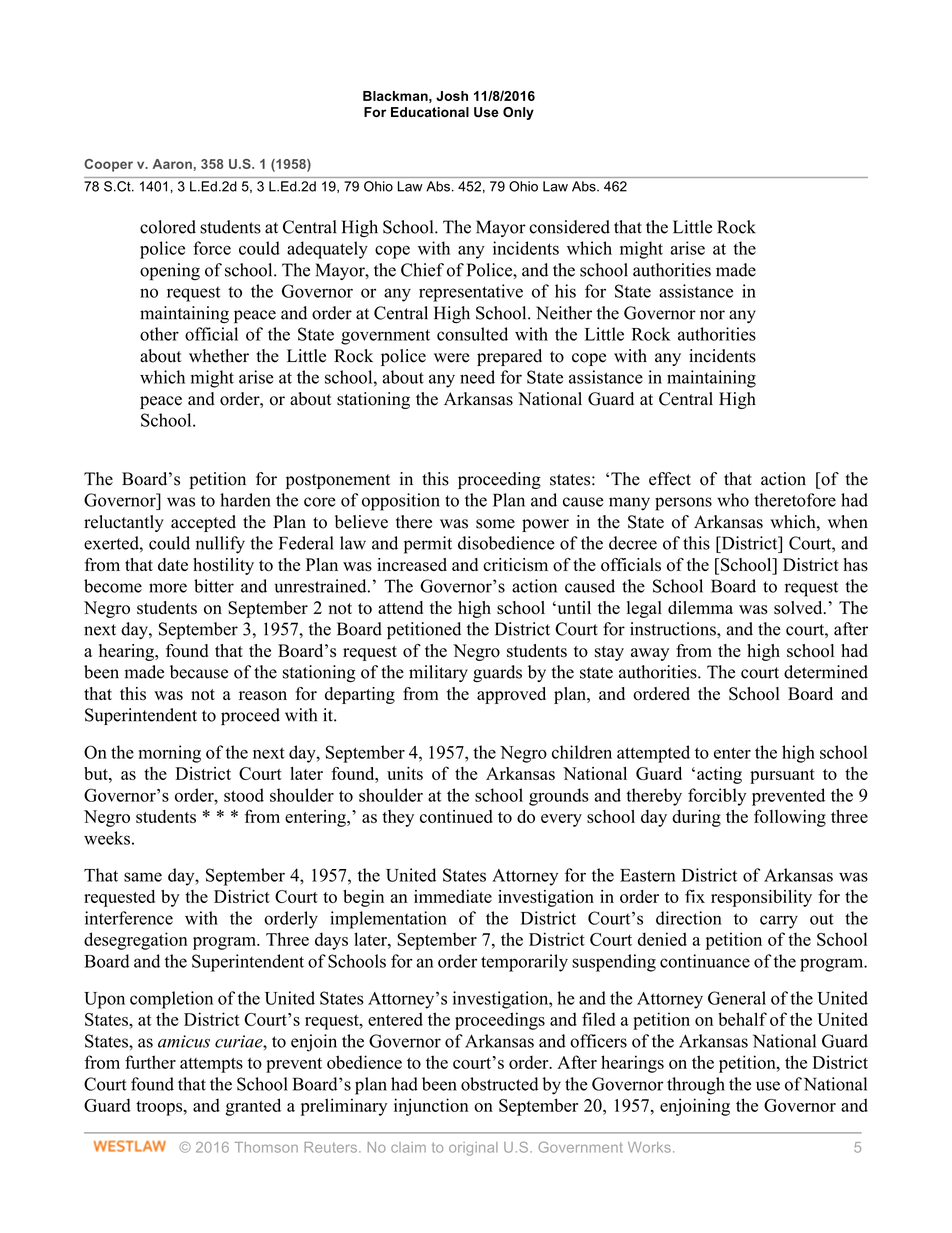 The image size is (952, 1233). What do you see at coordinates (422, 270) in the document?
I see `Chief` at bounding box center [422, 270].
